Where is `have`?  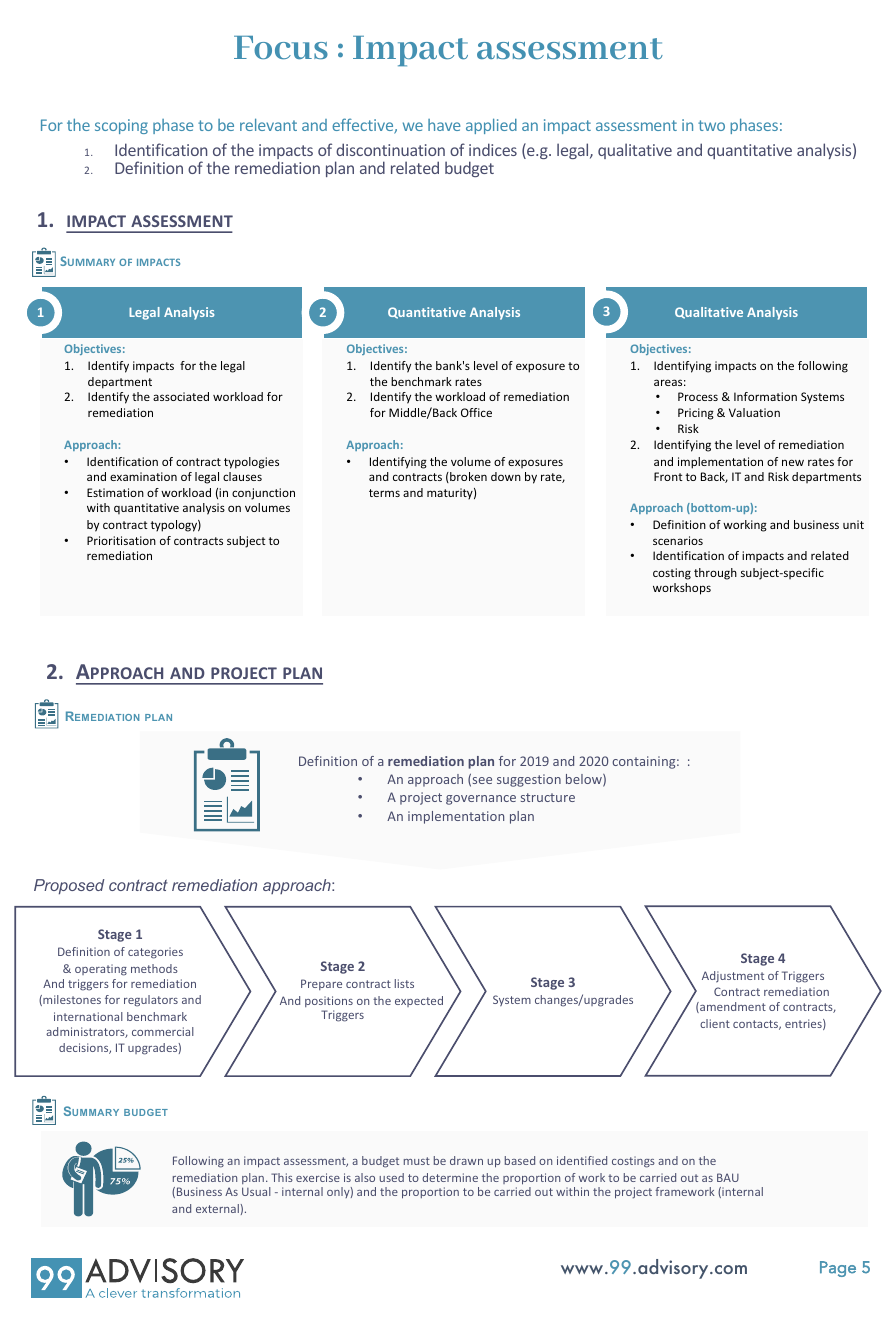
have is located at coordinates (444, 125).
